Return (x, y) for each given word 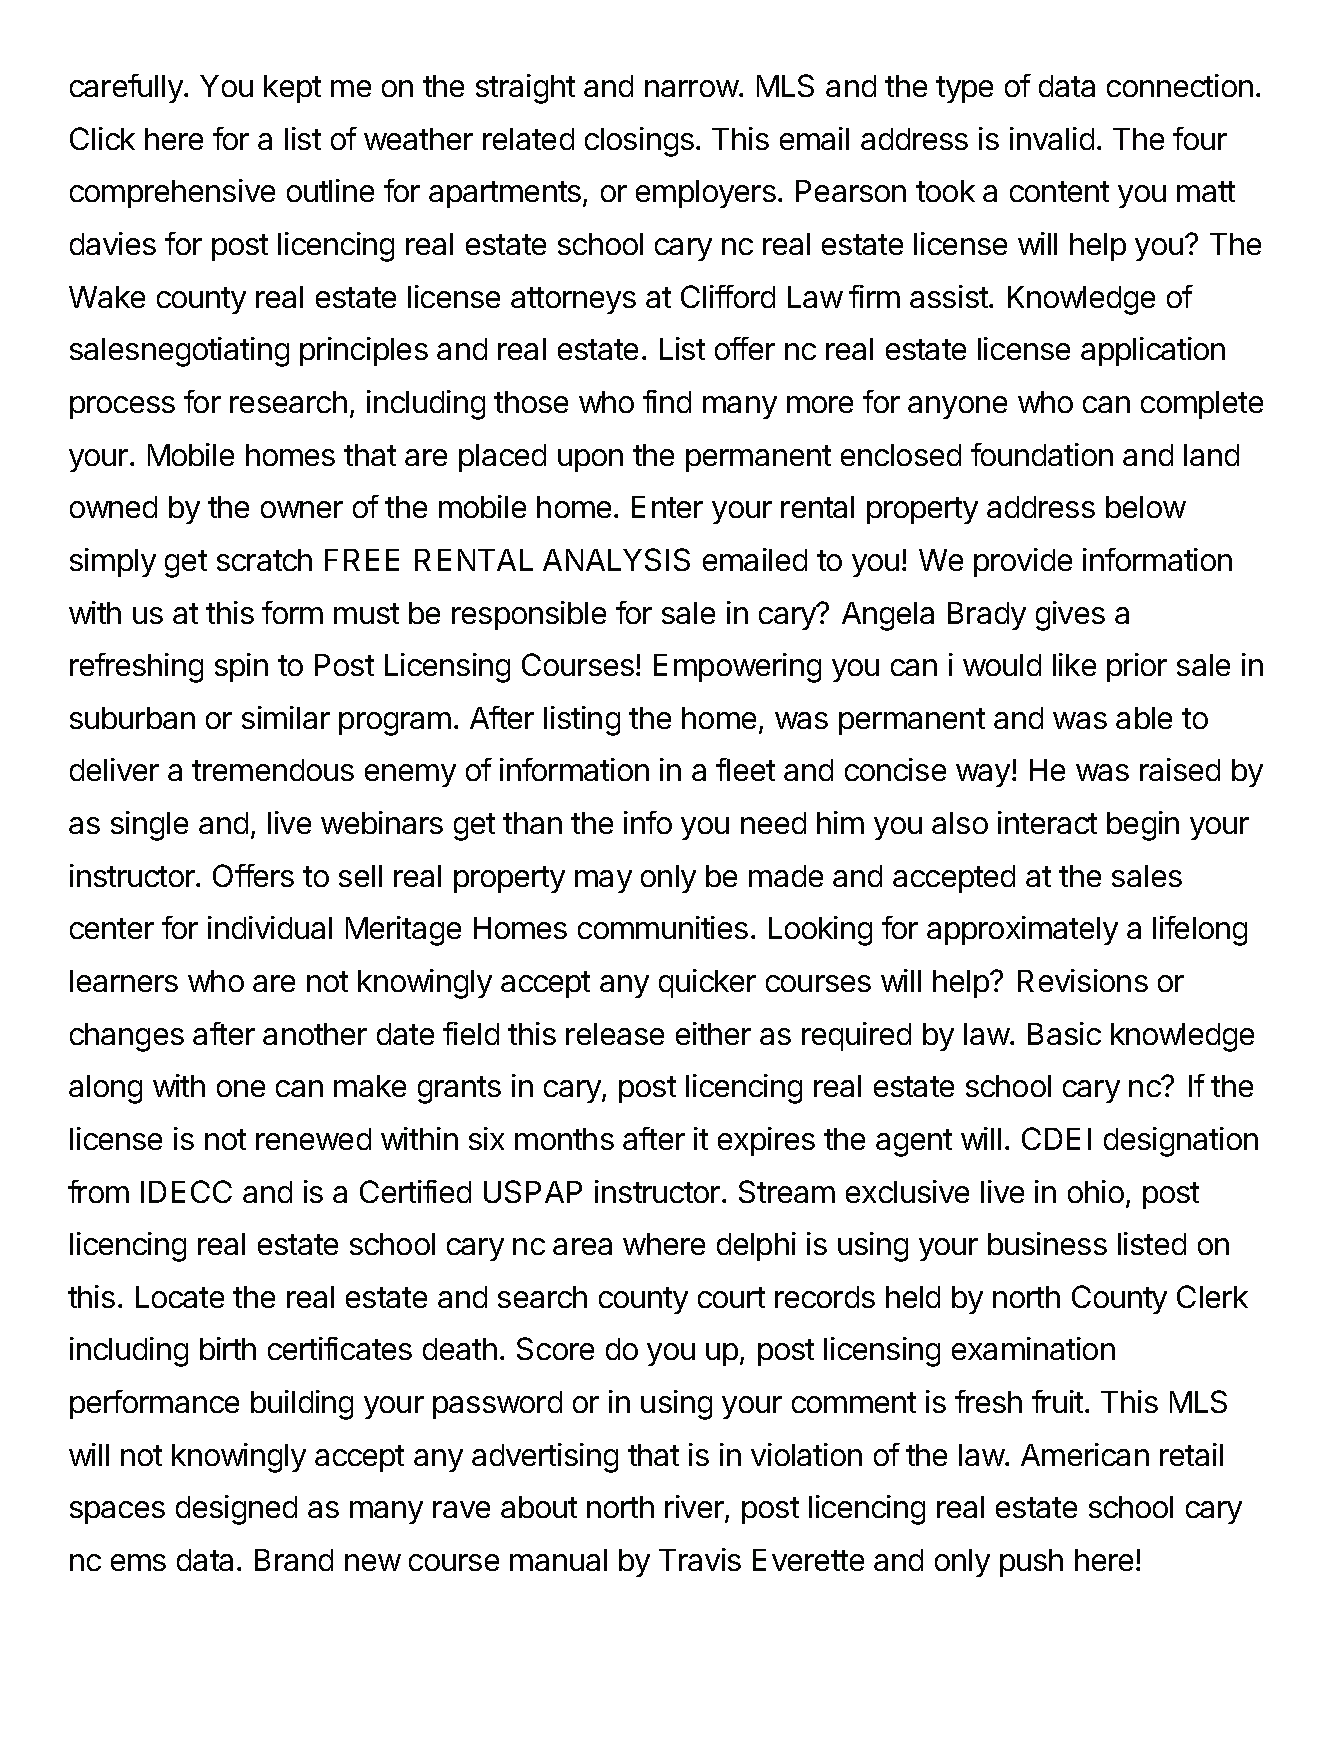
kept (292, 89)
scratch (264, 560)
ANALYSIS (616, 559)
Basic (1064, 1033)
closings (639, 142)
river (695, 1508)
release (615, 1034)
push (1031, 1563)
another (315, 1034)
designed (236, 1510)
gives (1070, 616)
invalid (1052, 138)
